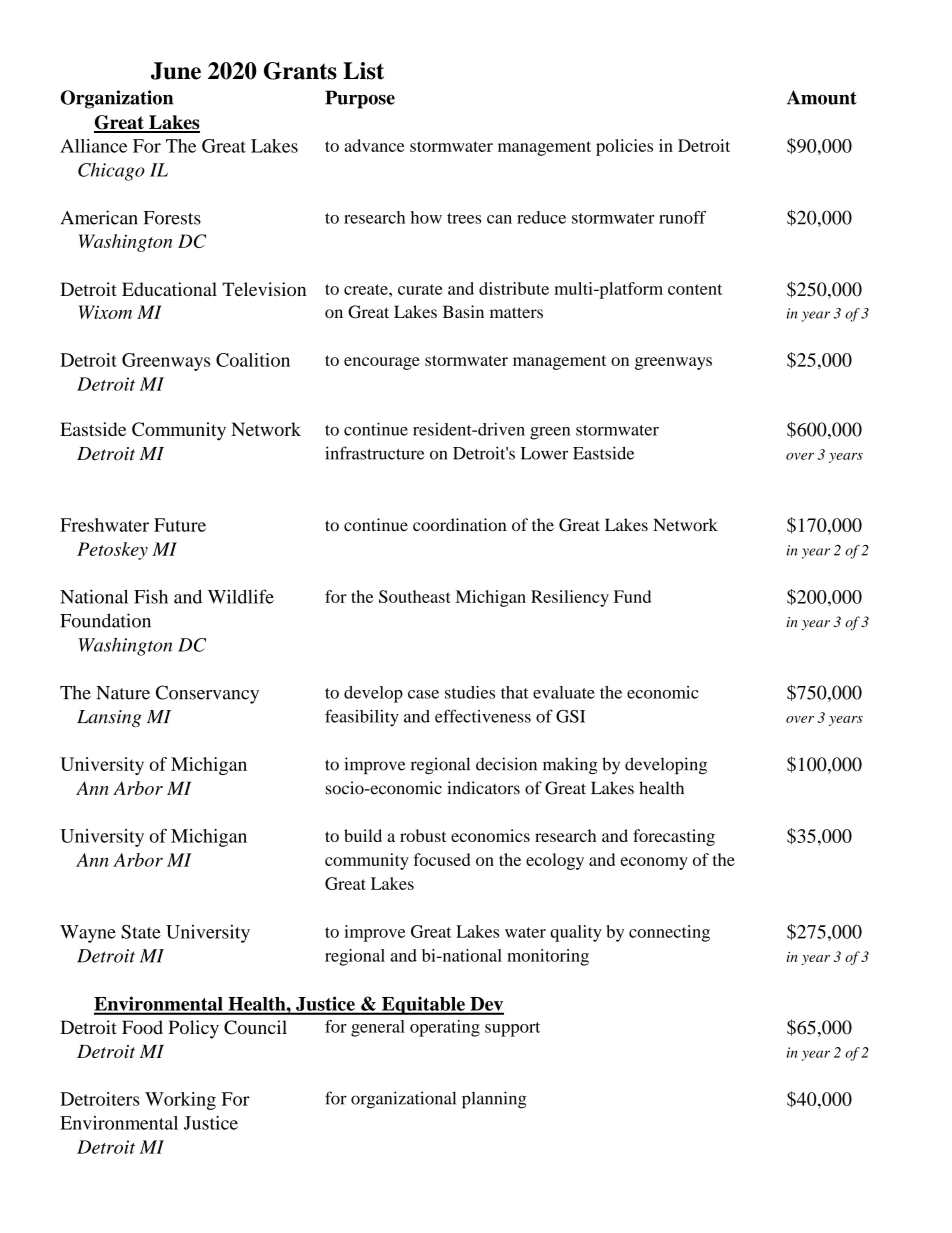 Image resolution: width=952 pixels, height=1233 pixels. Describe the element at coordinates (674, 837) in the document. I see `forecasting` at that location.
